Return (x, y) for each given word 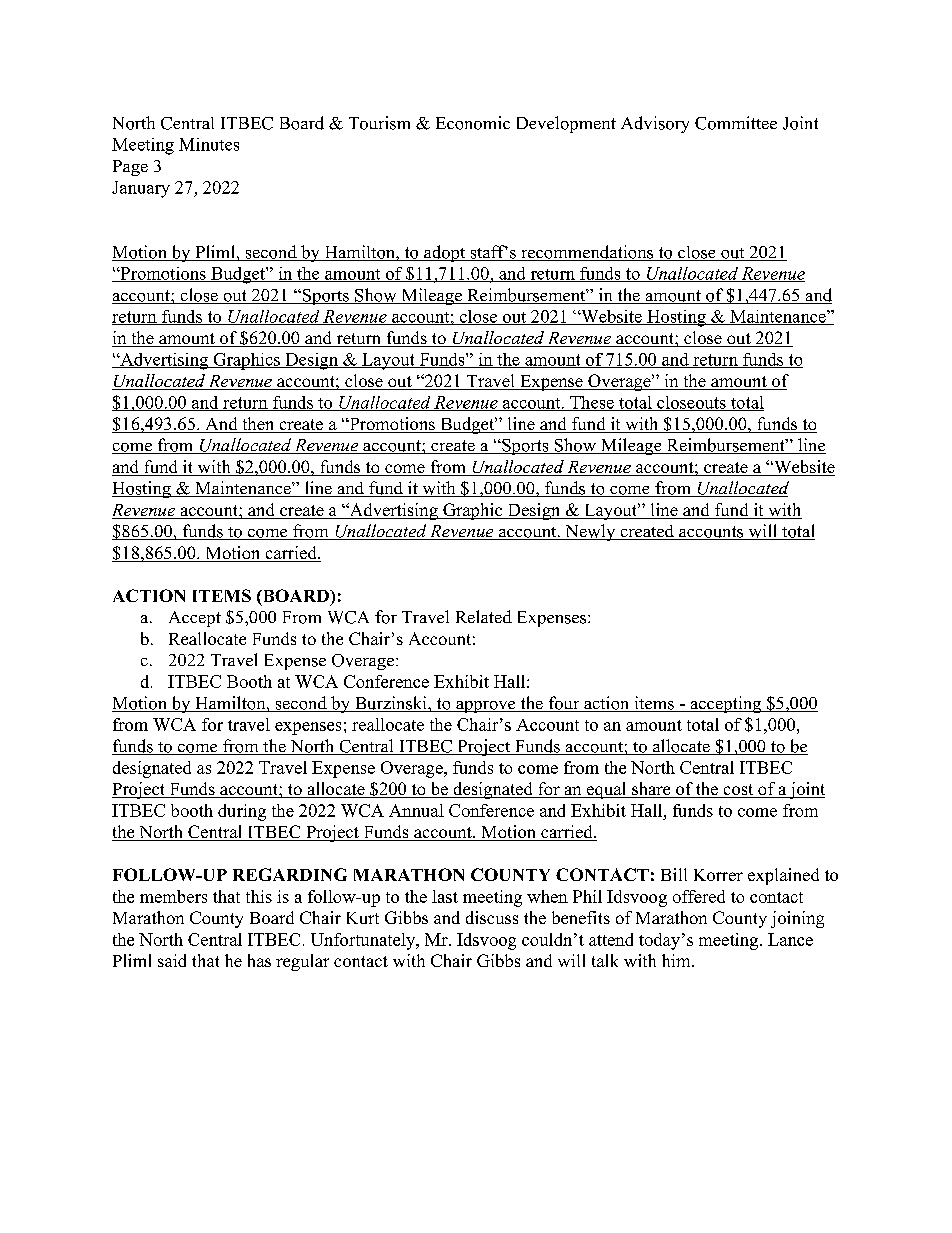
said (172, 960)
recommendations (587, 253)
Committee (736, 123)
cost (738, 791)
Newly (590, 532)
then (258, 425)
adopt (445, 253)
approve (486, 707)
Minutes (209, 144)
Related (484, 616)
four (564, 704)
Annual (416, 810)
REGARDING (290, 874)
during (242, 812)
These (592, 403)
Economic (473, 123)
